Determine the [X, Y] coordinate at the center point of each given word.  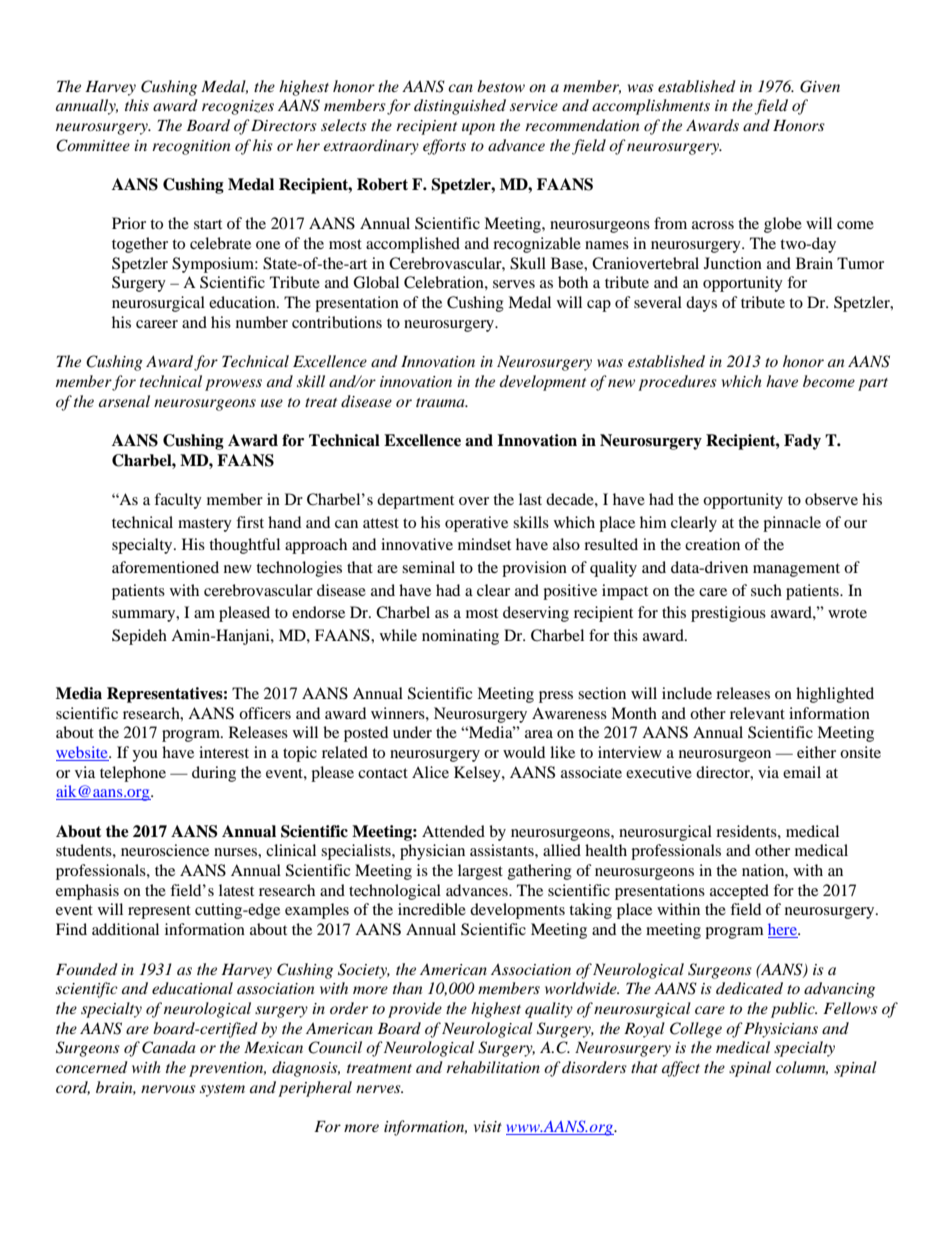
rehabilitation [493, 1067]
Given [820, 86]
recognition [191, 147]
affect [681, 1069]
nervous [168, 1089]
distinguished [460, 107]
